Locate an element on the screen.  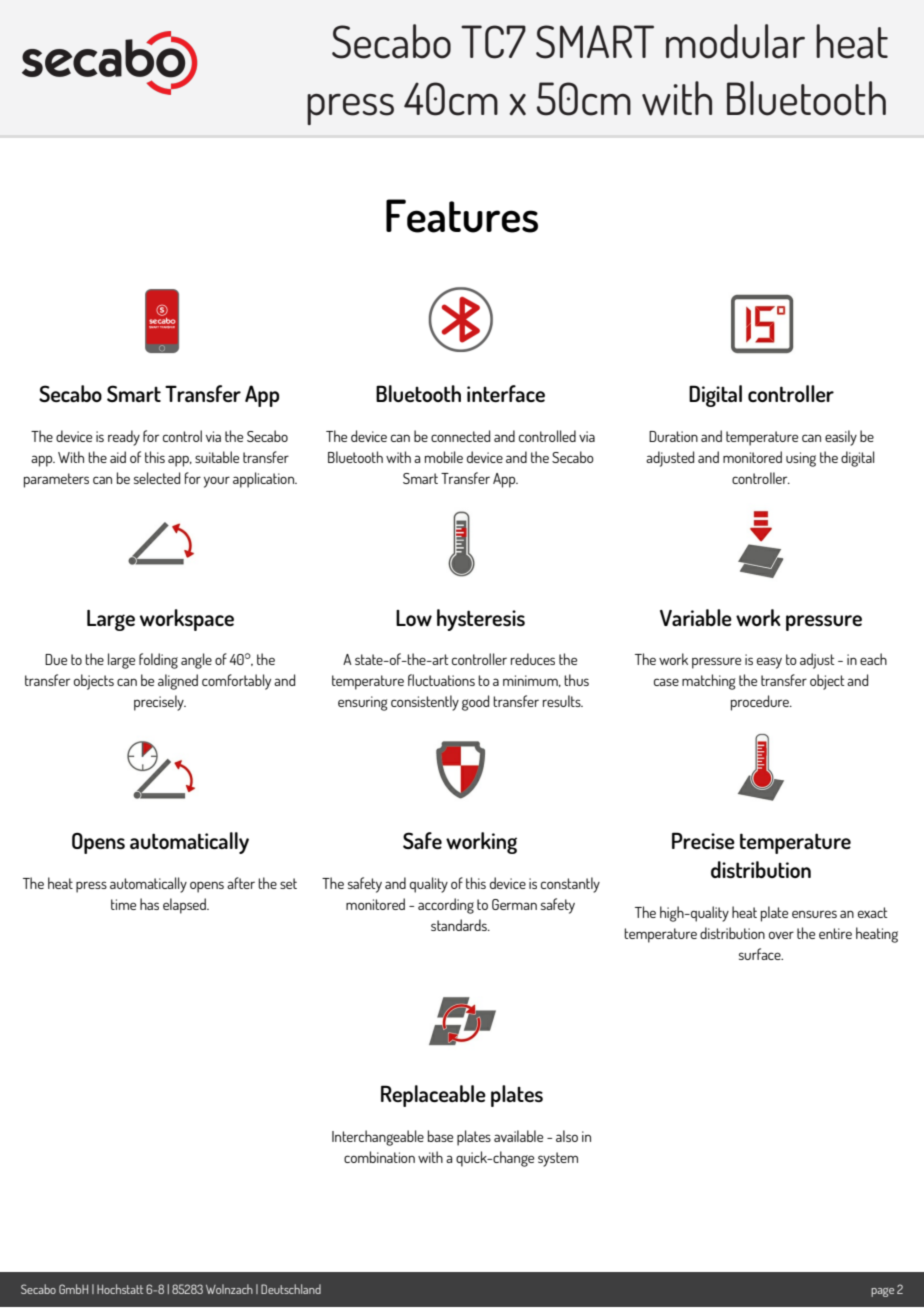
fluctuations is located at coordinates (441, 680).
